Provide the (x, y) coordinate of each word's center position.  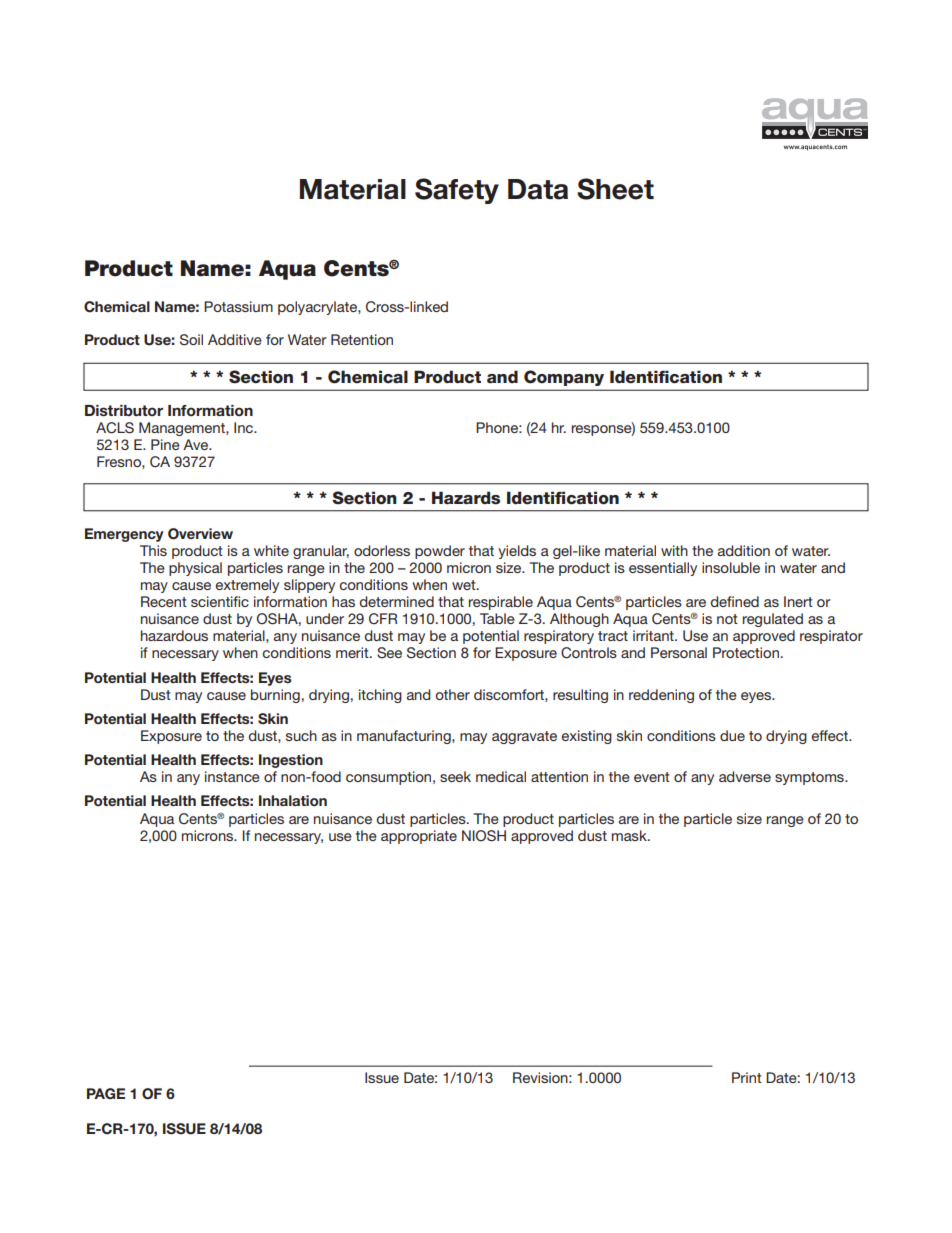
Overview (200, 534)
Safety (457, 191)
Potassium (238, 306)
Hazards (466, 498)
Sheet (615, 189)
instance (232, 776)
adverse (745, 776)
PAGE (106, 1094)
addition (744, 550)
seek (455, 776)
